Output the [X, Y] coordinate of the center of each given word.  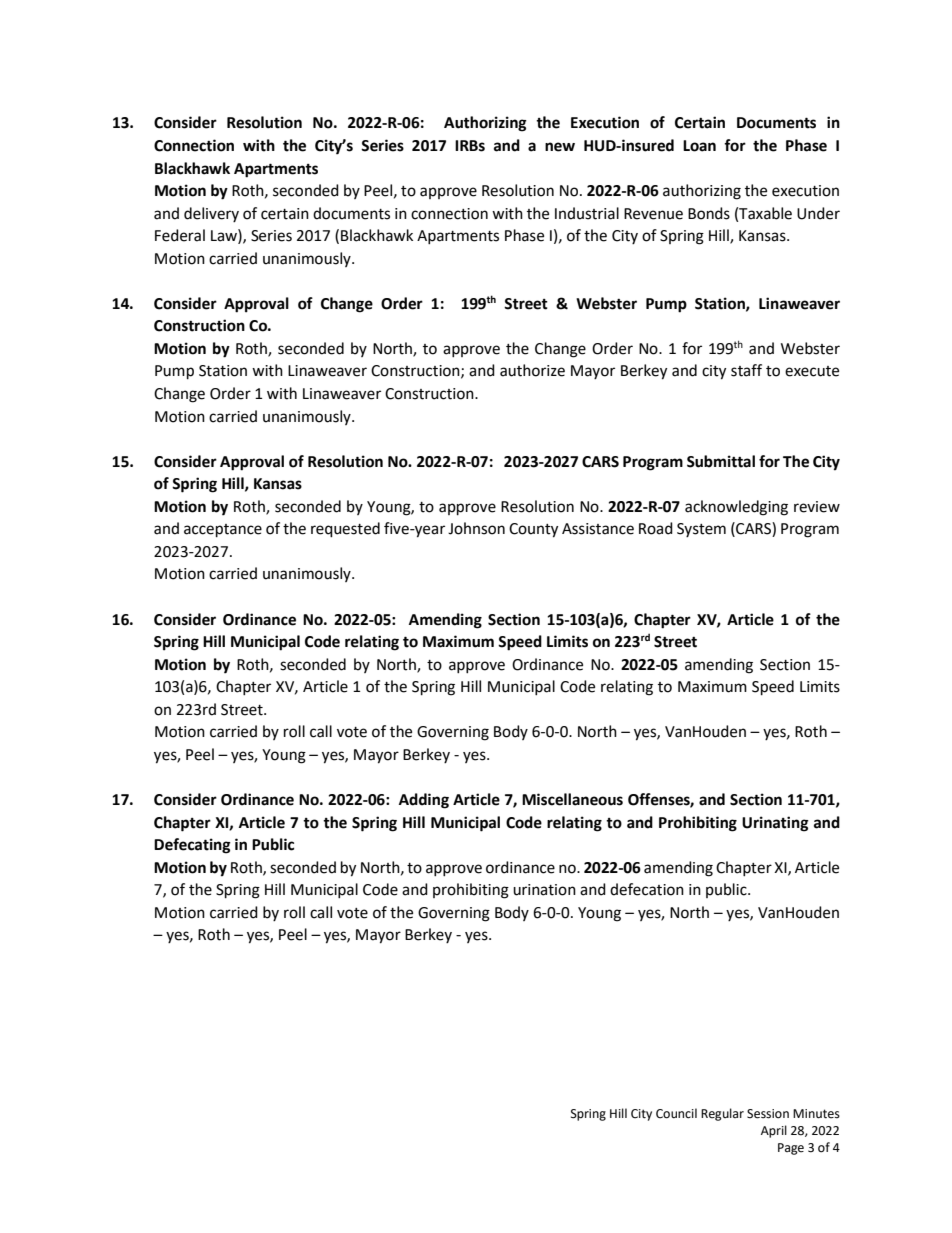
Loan [699, 146]
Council [676, 1113]
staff [746, 370]
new [560, 147]
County [533, 530]
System [701, 530]
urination [544, 890]
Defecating [192, 846]
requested [345, 530]
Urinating [775, 824]
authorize [532, 370]
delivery [211, 214]
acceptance [223, 531]
